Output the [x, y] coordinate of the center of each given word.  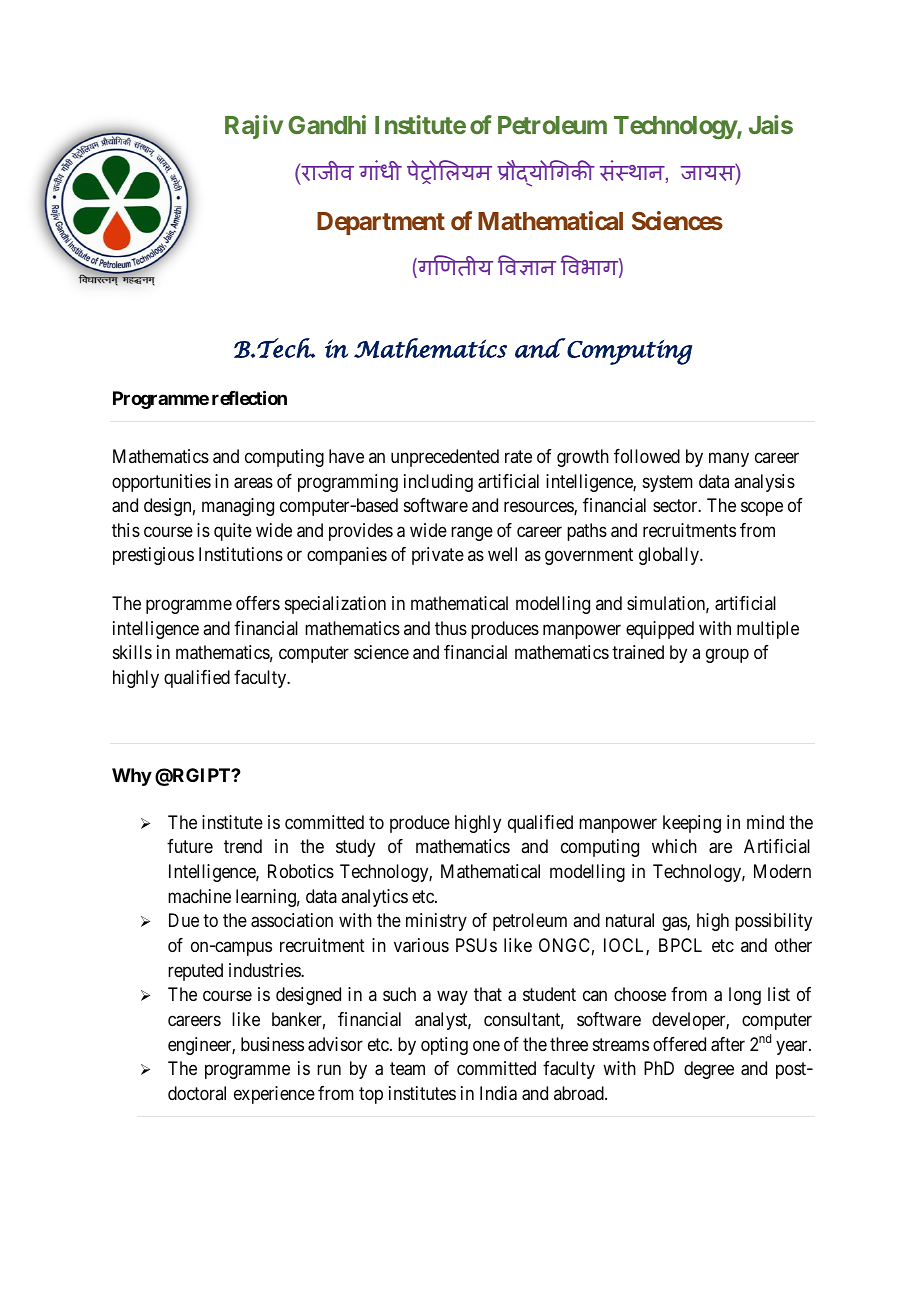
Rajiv [254, 127]
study [355, 848]
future [190, 846]
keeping [692, 824]
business [272, 1044]
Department [381, 223]
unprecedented [445, 458]
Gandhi [327, 124]
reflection [249, 398]
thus [451, 628]
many [729, 460]
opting [444, 1046]
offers [258, 603]
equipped [660, 630]
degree [709, 1070]
